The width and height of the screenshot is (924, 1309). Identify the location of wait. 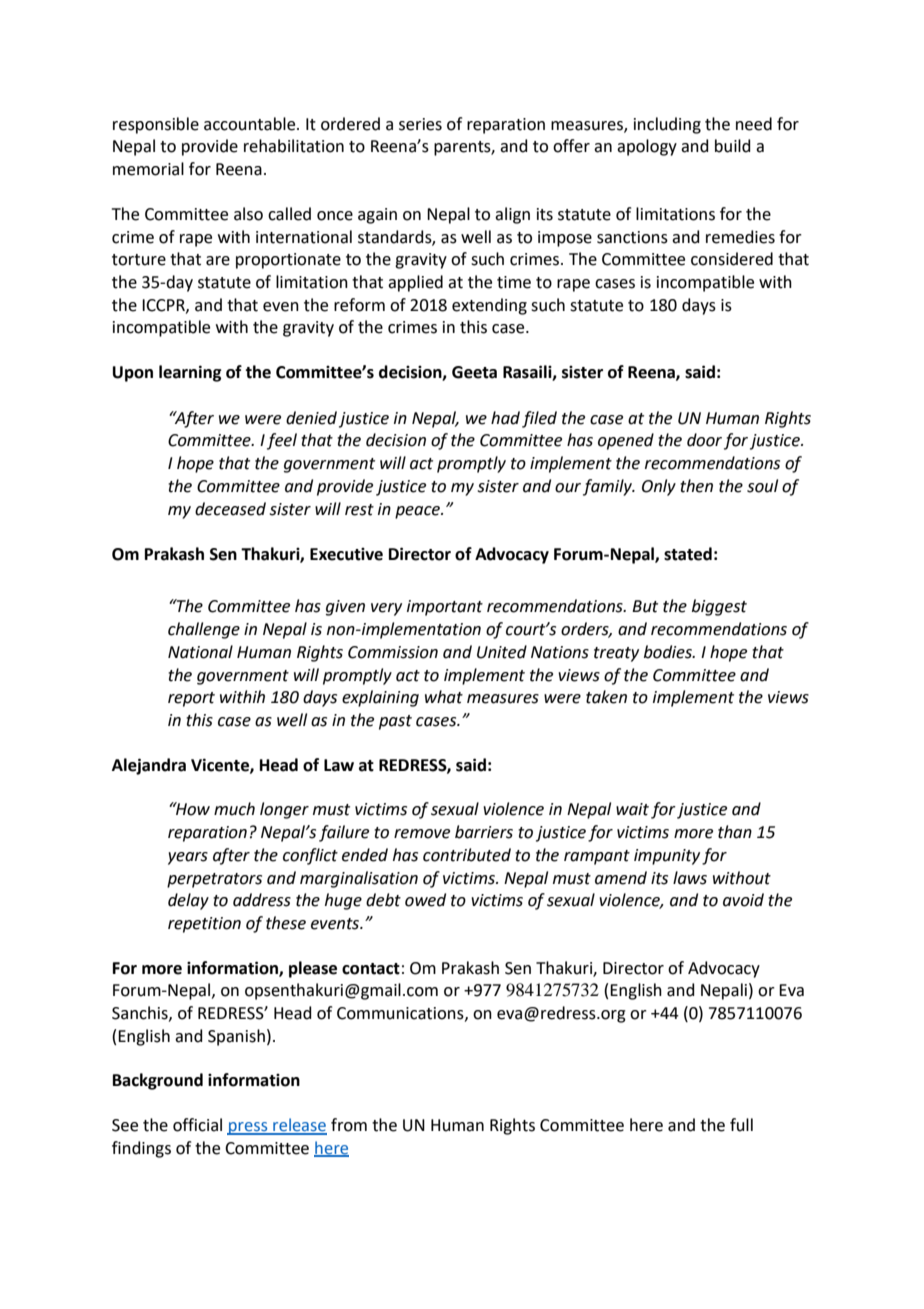
(632, 809).
